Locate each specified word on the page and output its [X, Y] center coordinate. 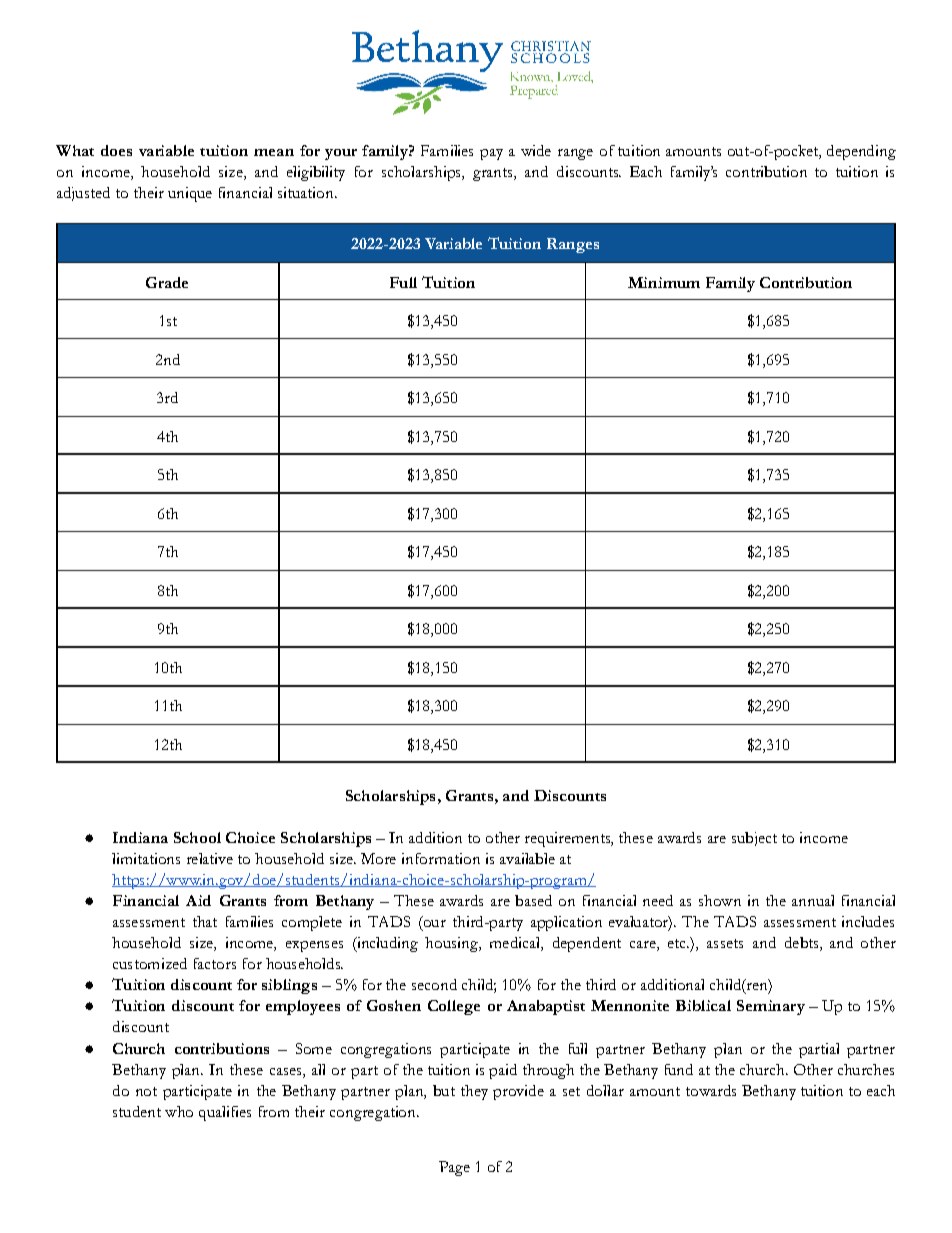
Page [454, 1168]
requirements [569, 839]
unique [190, 194]
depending [861, 152]
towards [711, 1090]
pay [491, 154]
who [179, 1111]
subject [754, 839]
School [197, 837]
